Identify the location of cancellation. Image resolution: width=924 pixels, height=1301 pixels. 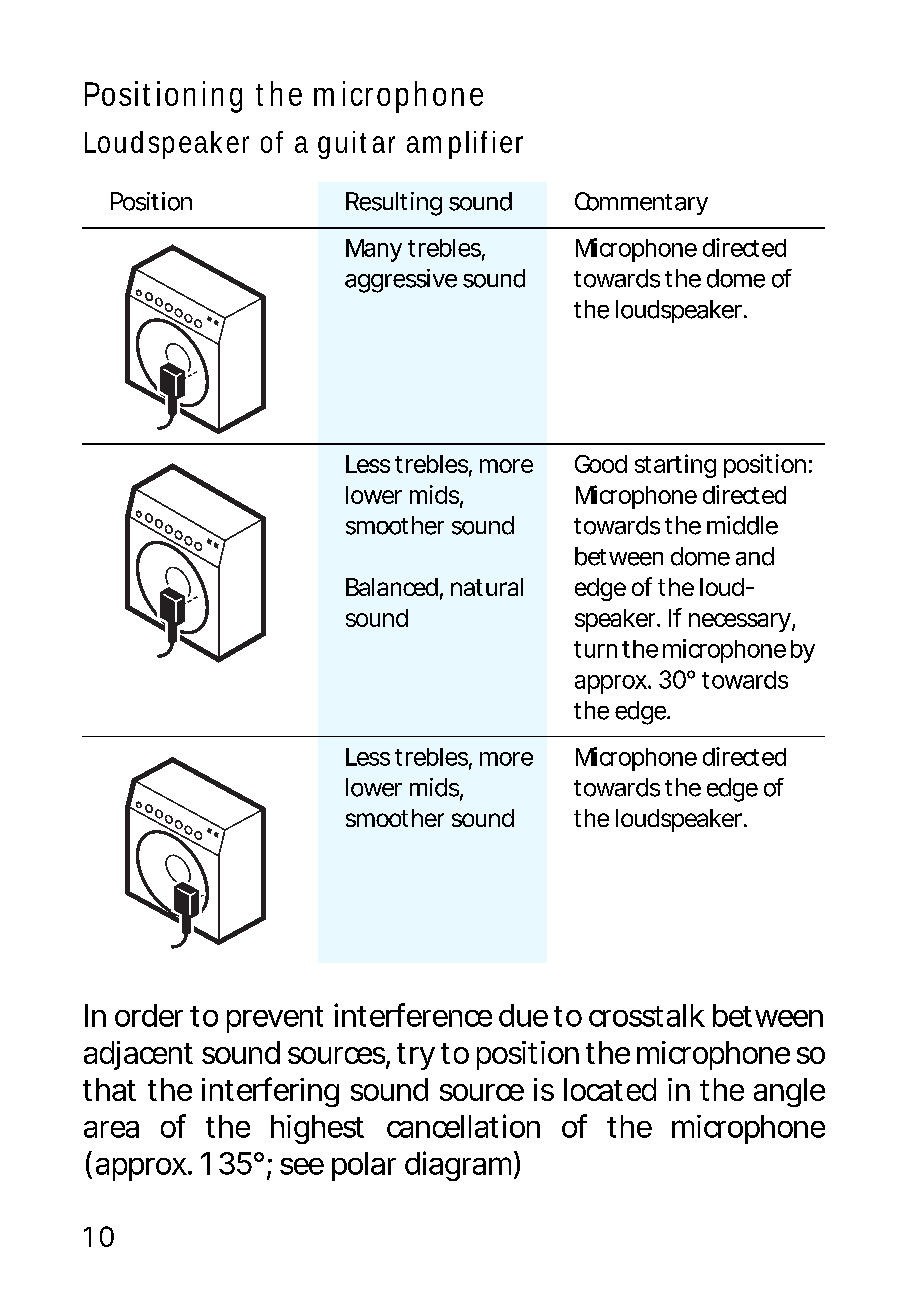
(463, 1126).
